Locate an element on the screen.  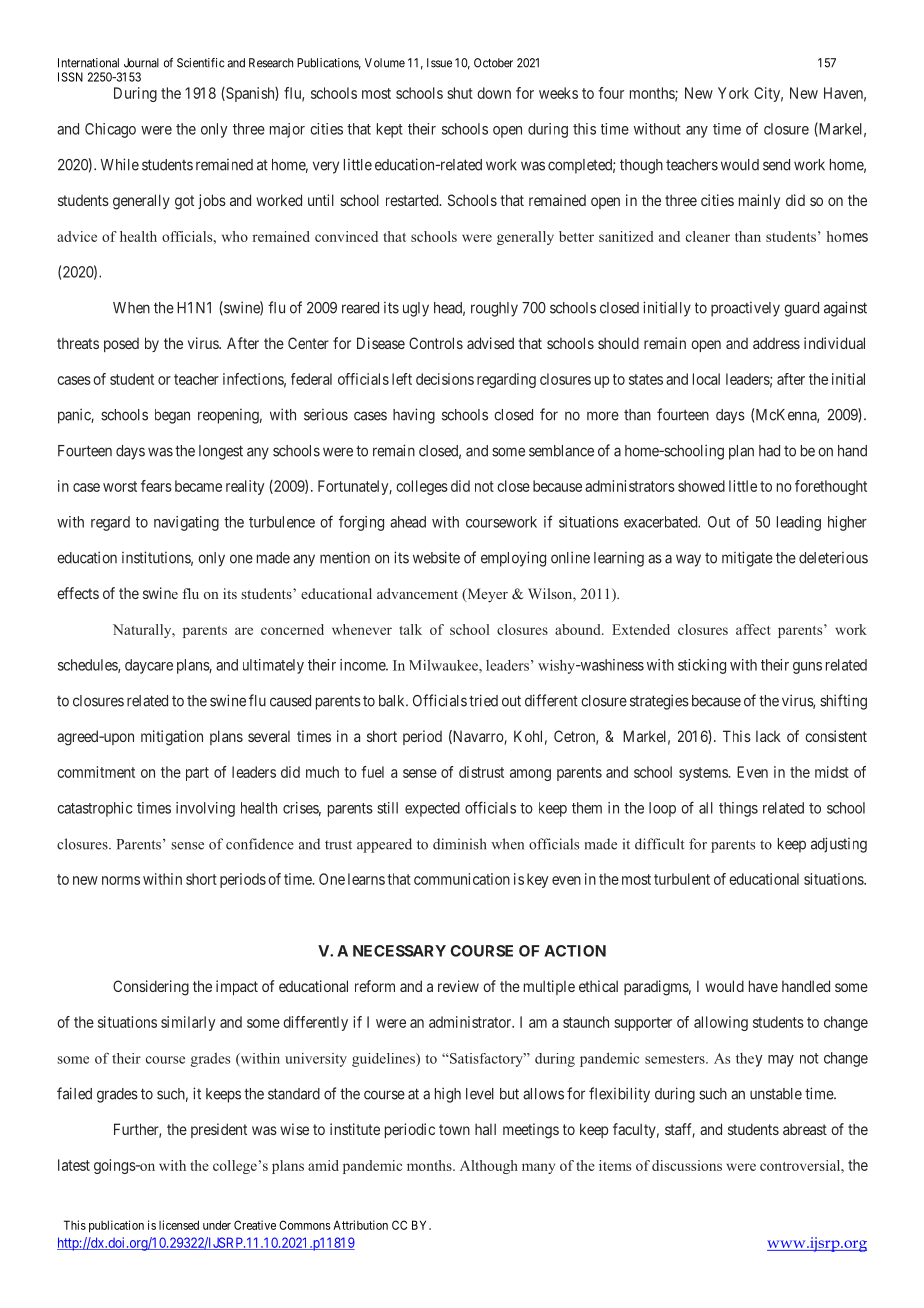
lack is located at coordinates (768, 736).
